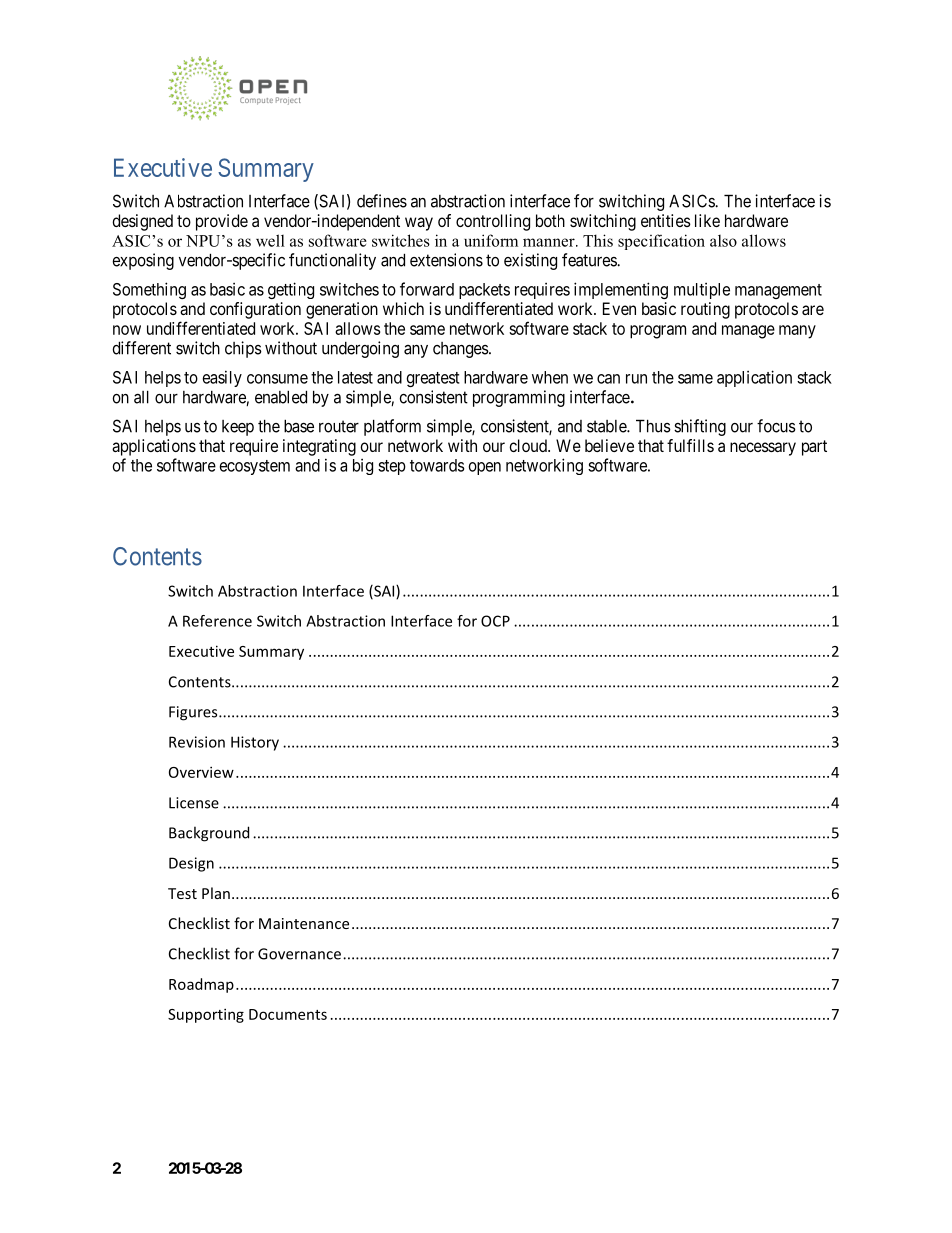 The width and height of the screenshot is (952, 1233). I want to click on License, so click(194, 803).
